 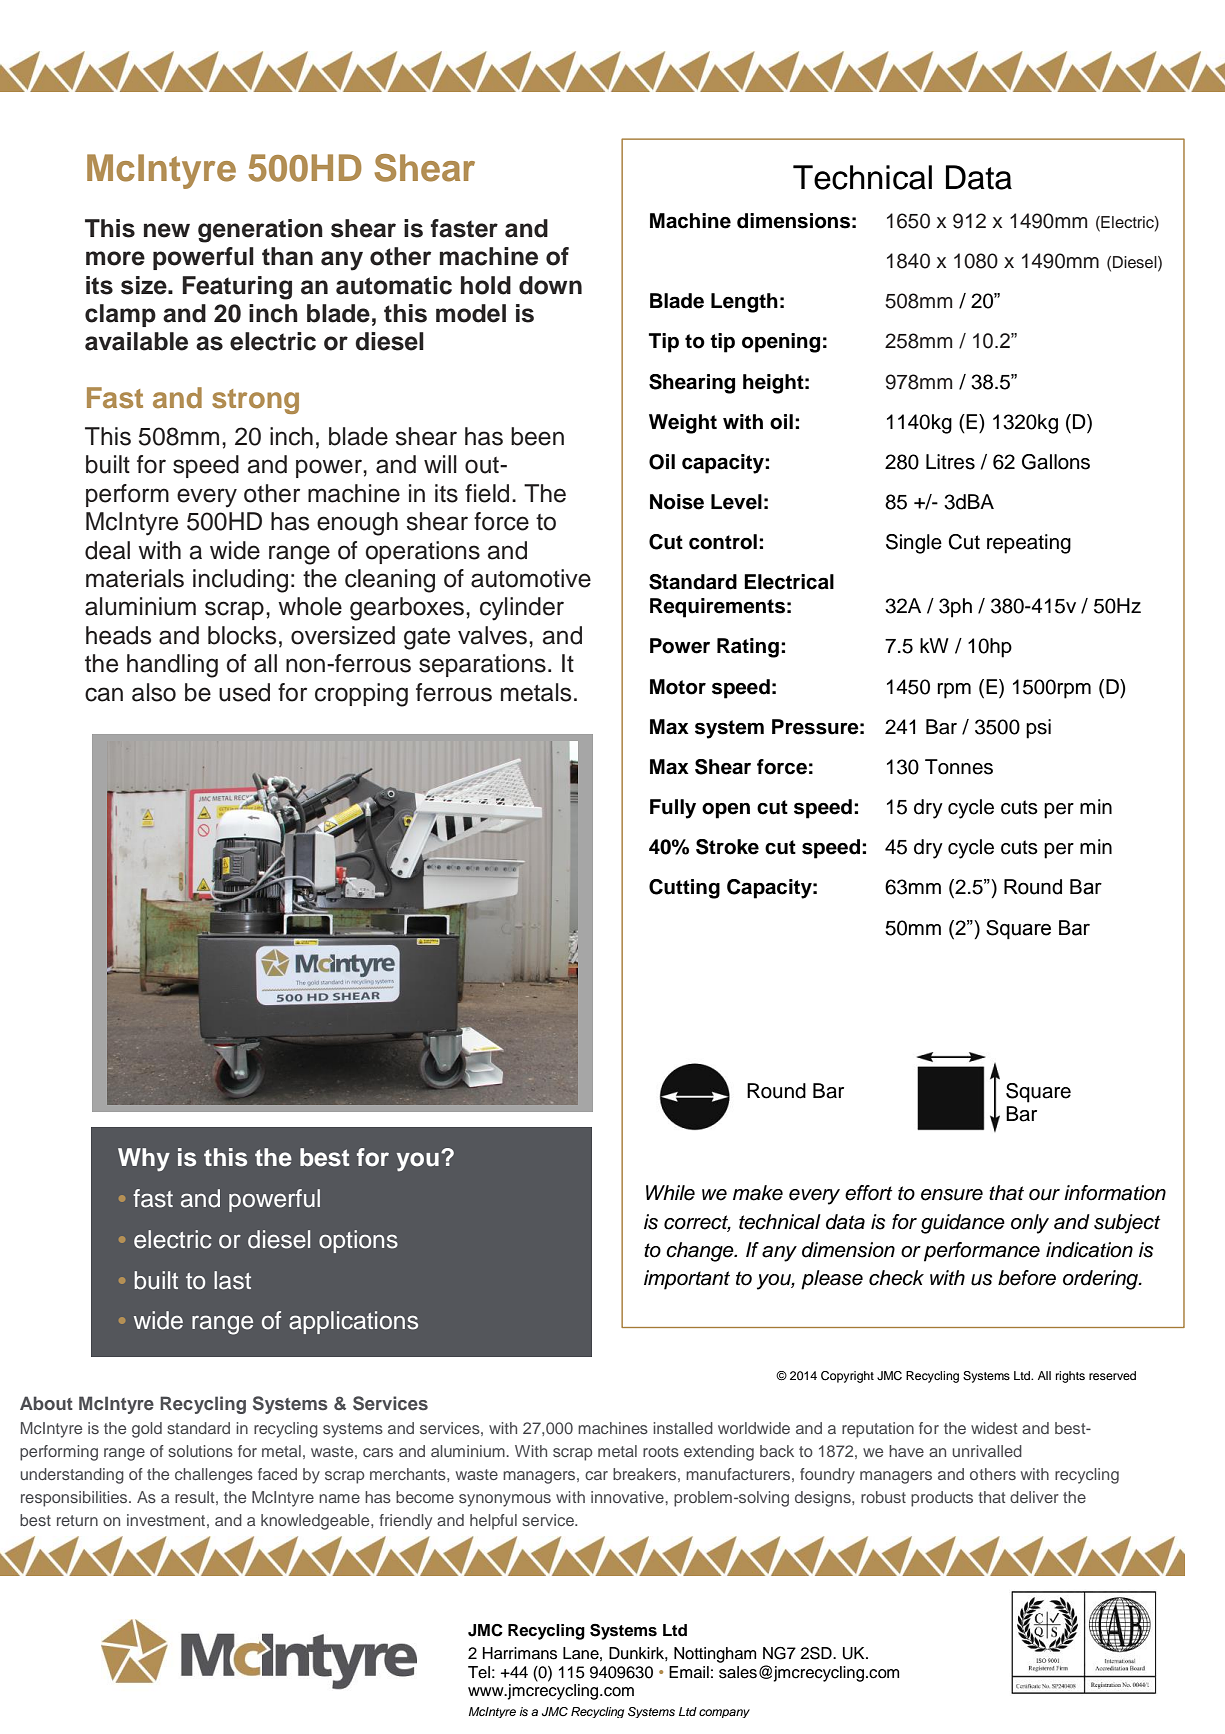 What do you see at coordinates (550, 285) in the screenshot?
I see `down` at bounding box center [550, 285].
